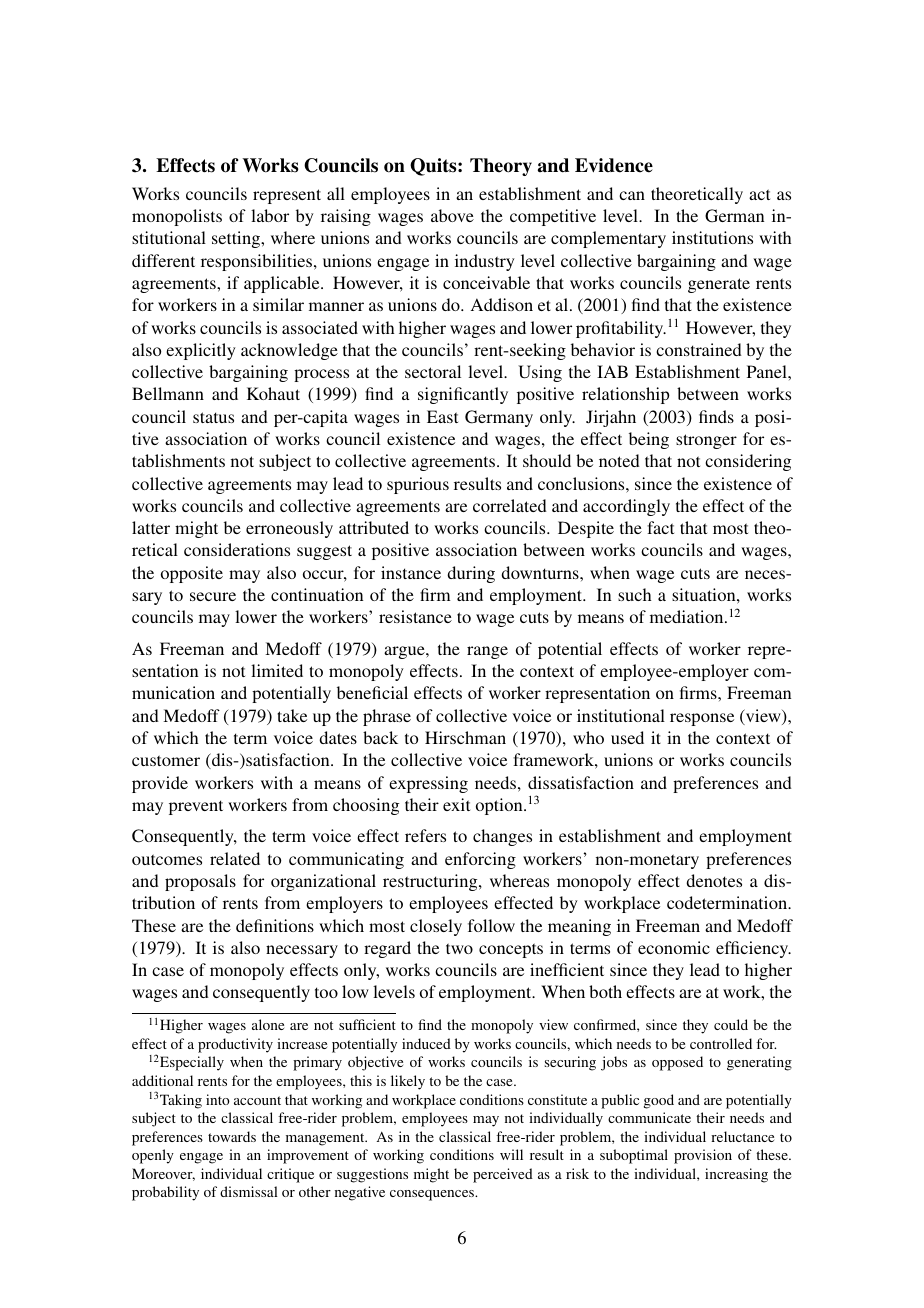 The image size is (924, 1308). I want to click on above, so click(452, 215).
